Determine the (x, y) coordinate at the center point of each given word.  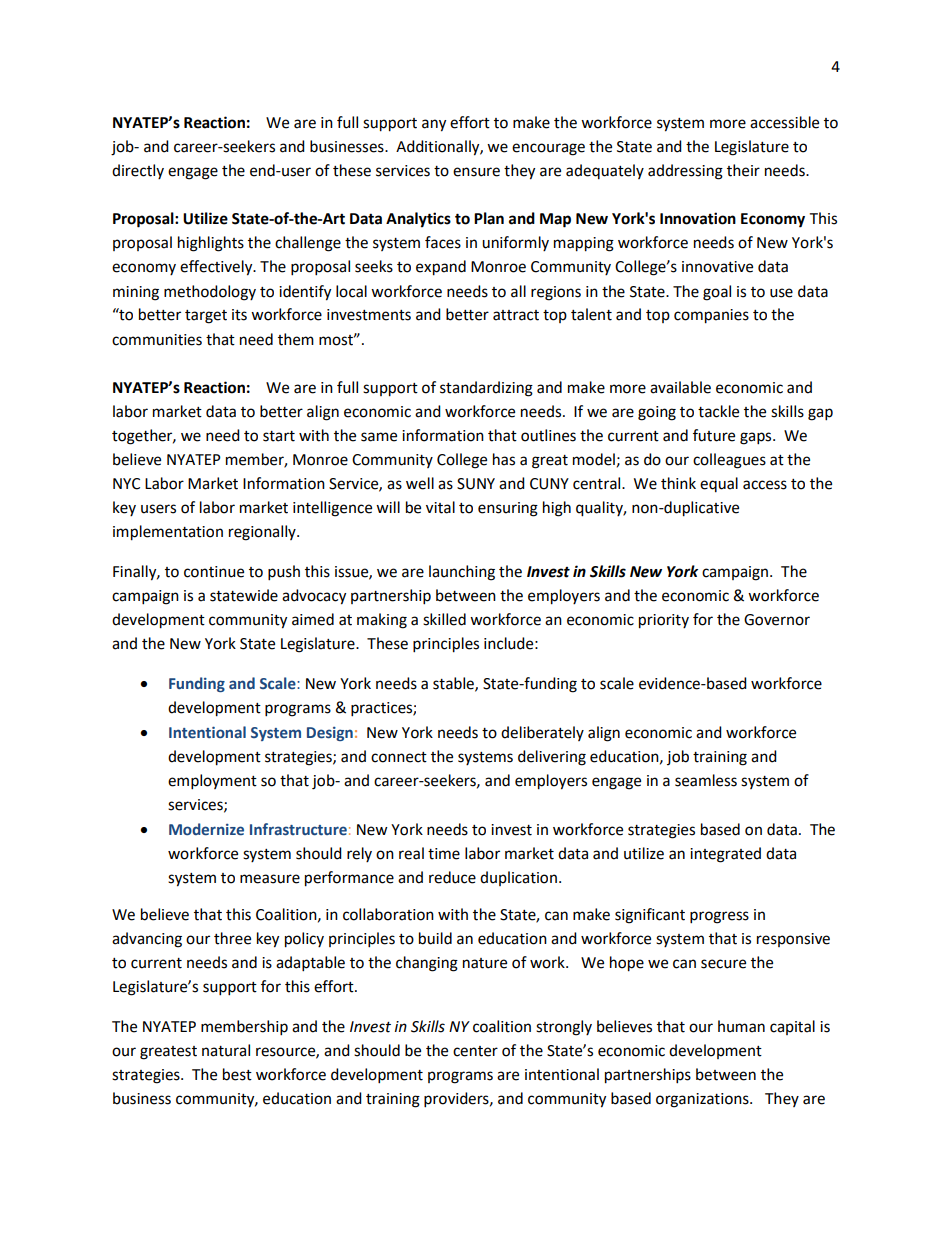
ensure (476, 172)
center (475, 1051)
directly (138, 171)
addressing (685, 172)
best (237, 1074)
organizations (703, 1100)
